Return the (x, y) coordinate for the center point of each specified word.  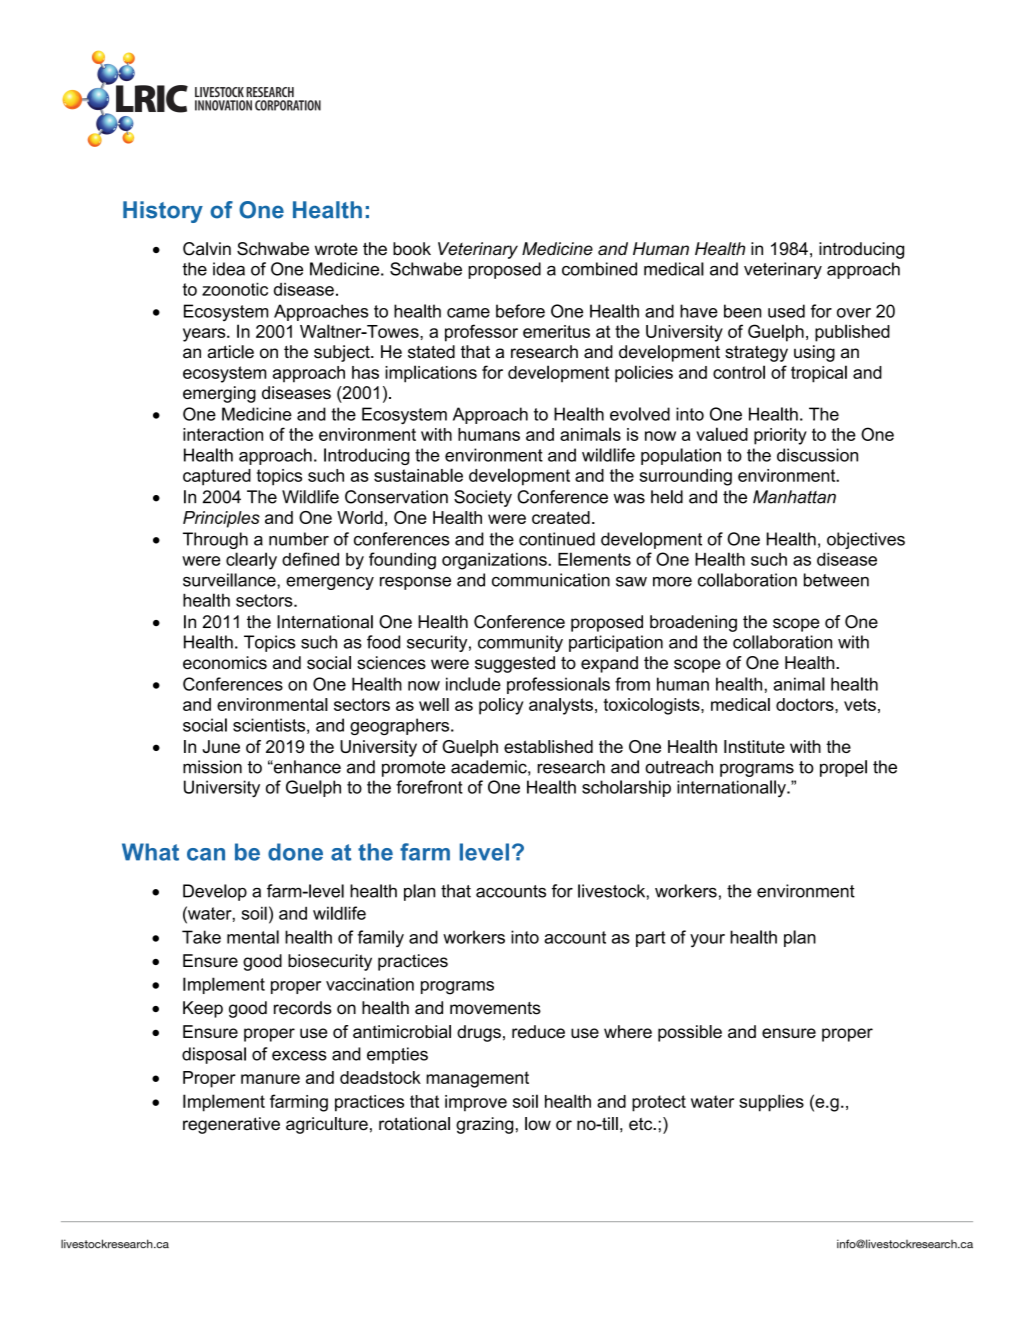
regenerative (231, 1125)
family (381, 939)
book (412, 249)
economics (225, 663)
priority (780, 436)
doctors (806, 704)
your (707, 941)
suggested (515, 664)
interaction (223, 434)
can (206, 854)
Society (483, 498)
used (786, 311)
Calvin (207, 249)
